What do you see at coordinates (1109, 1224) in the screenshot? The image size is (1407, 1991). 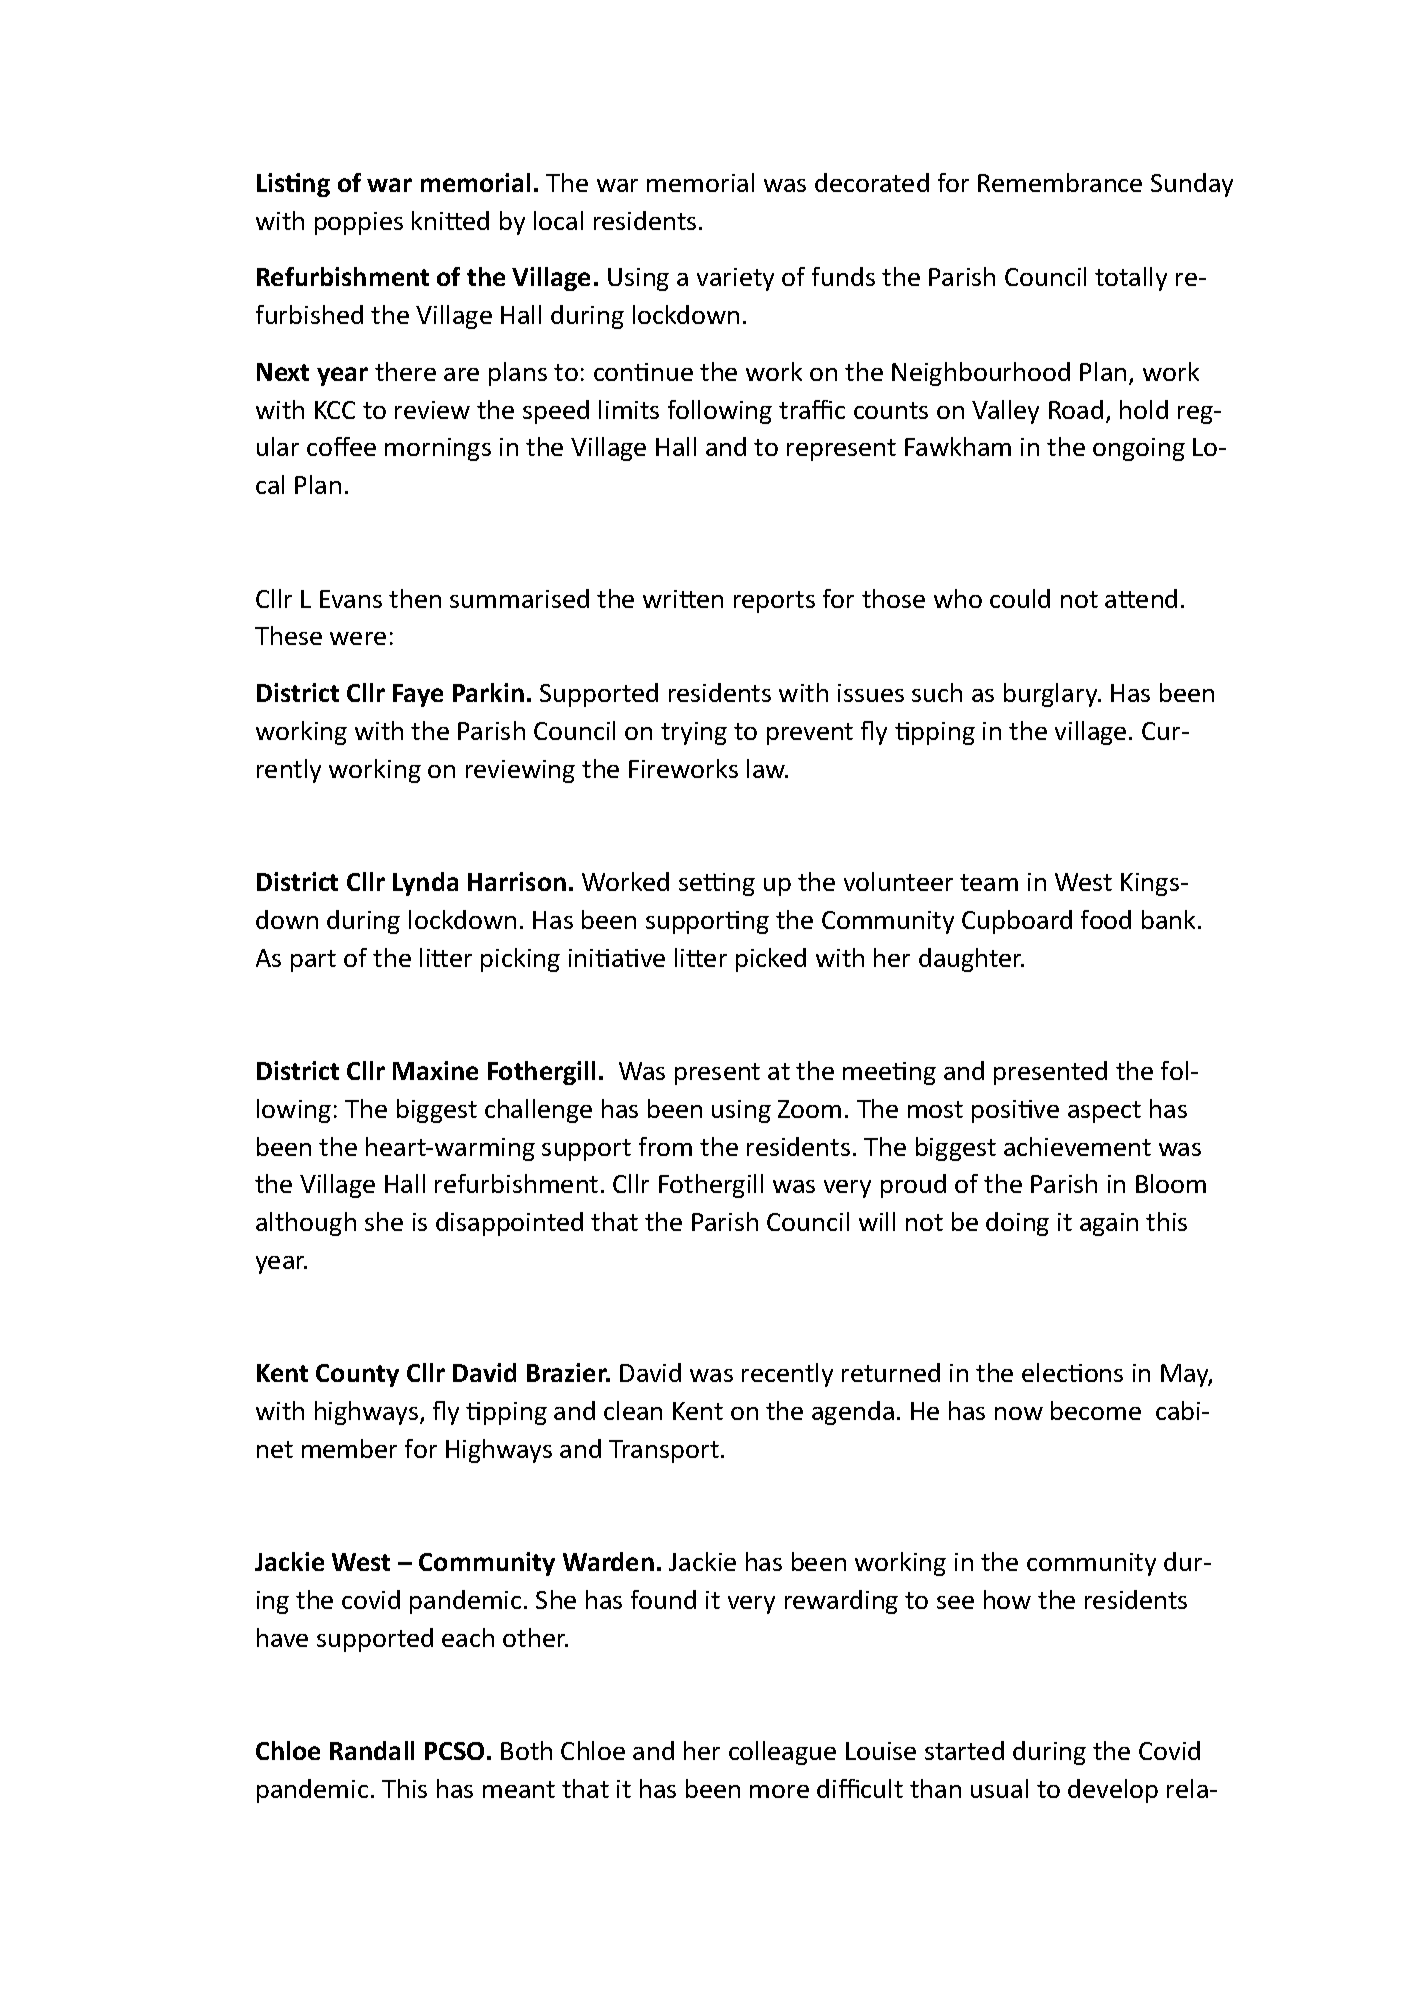 I see `again` at bounding box center [1109, 1224].
